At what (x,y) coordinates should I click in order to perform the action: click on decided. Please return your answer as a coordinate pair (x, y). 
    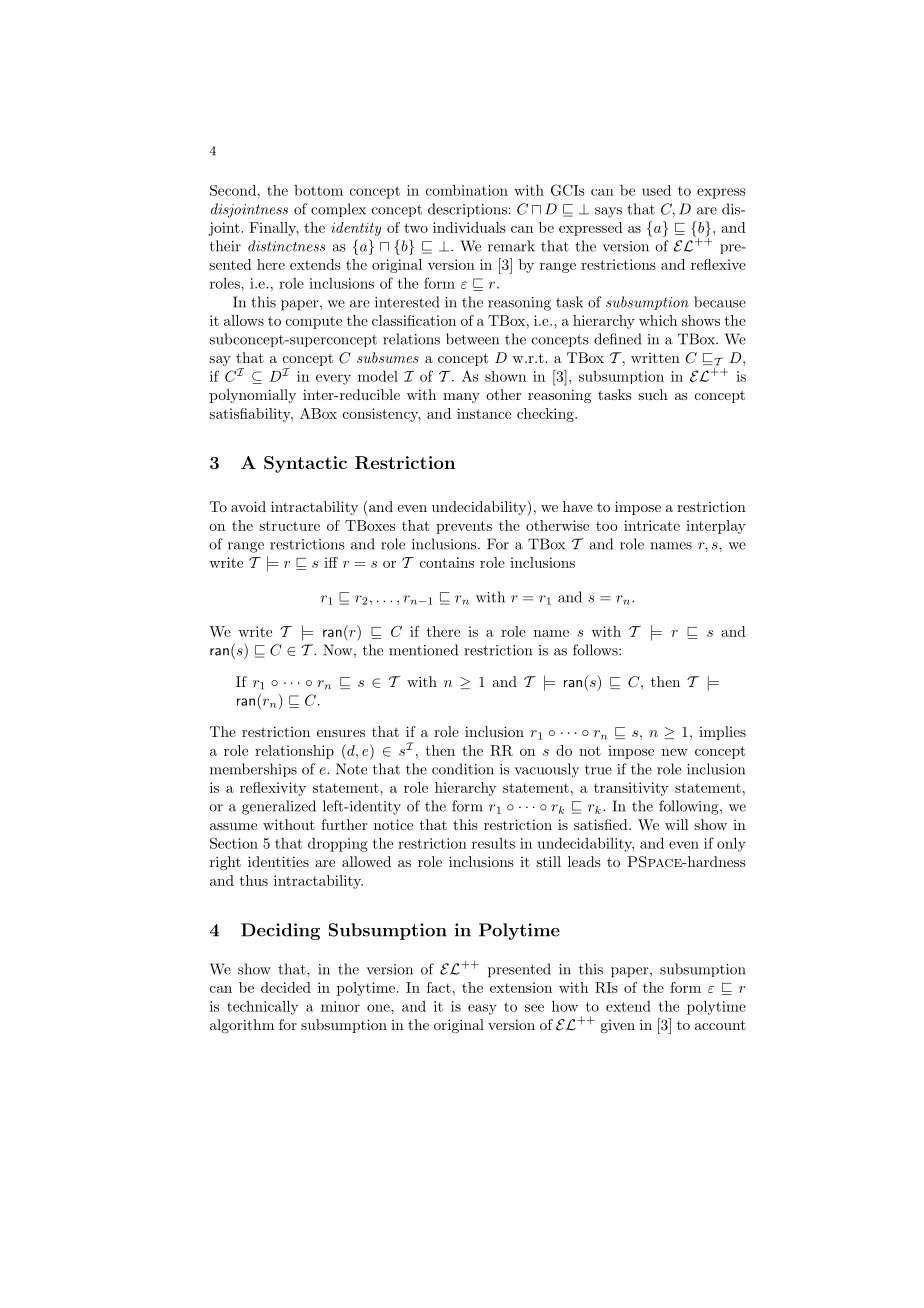
    Looking at the image, I should click on (286, 987).
